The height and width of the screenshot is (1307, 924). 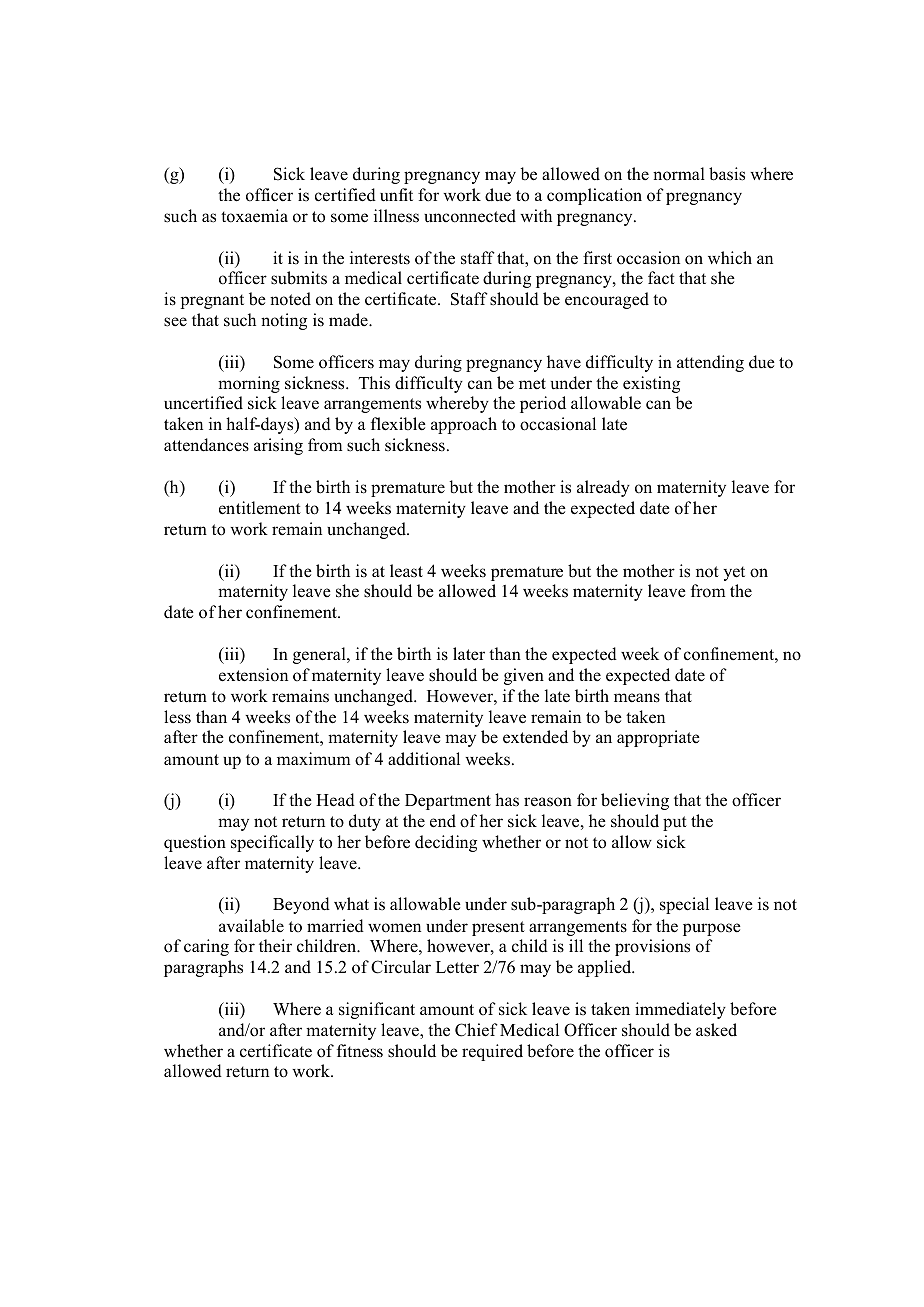 I want to click on least, so click(x=406, y=571).
